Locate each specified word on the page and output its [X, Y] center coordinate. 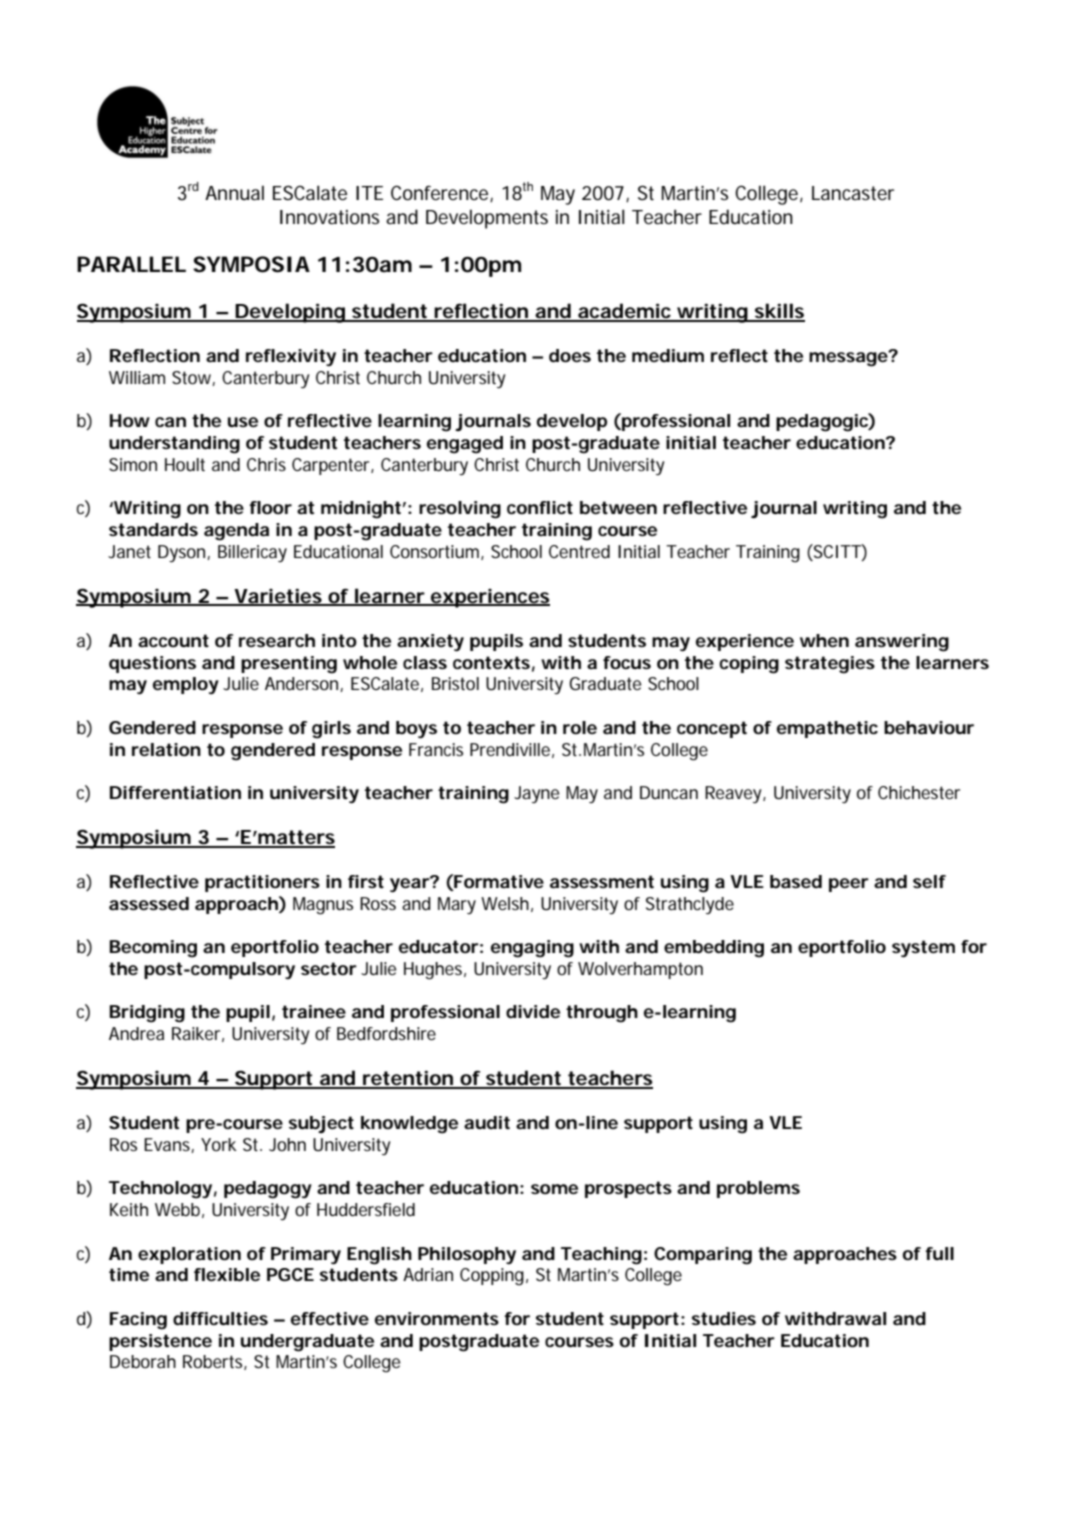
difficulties [220, 1318]
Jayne [536, 794]
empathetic [827, 729]
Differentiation [175, 793]
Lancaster [853, 193]
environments [437, 1318]
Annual [234, 193]
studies [724, 1318]
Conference [441, 193]
